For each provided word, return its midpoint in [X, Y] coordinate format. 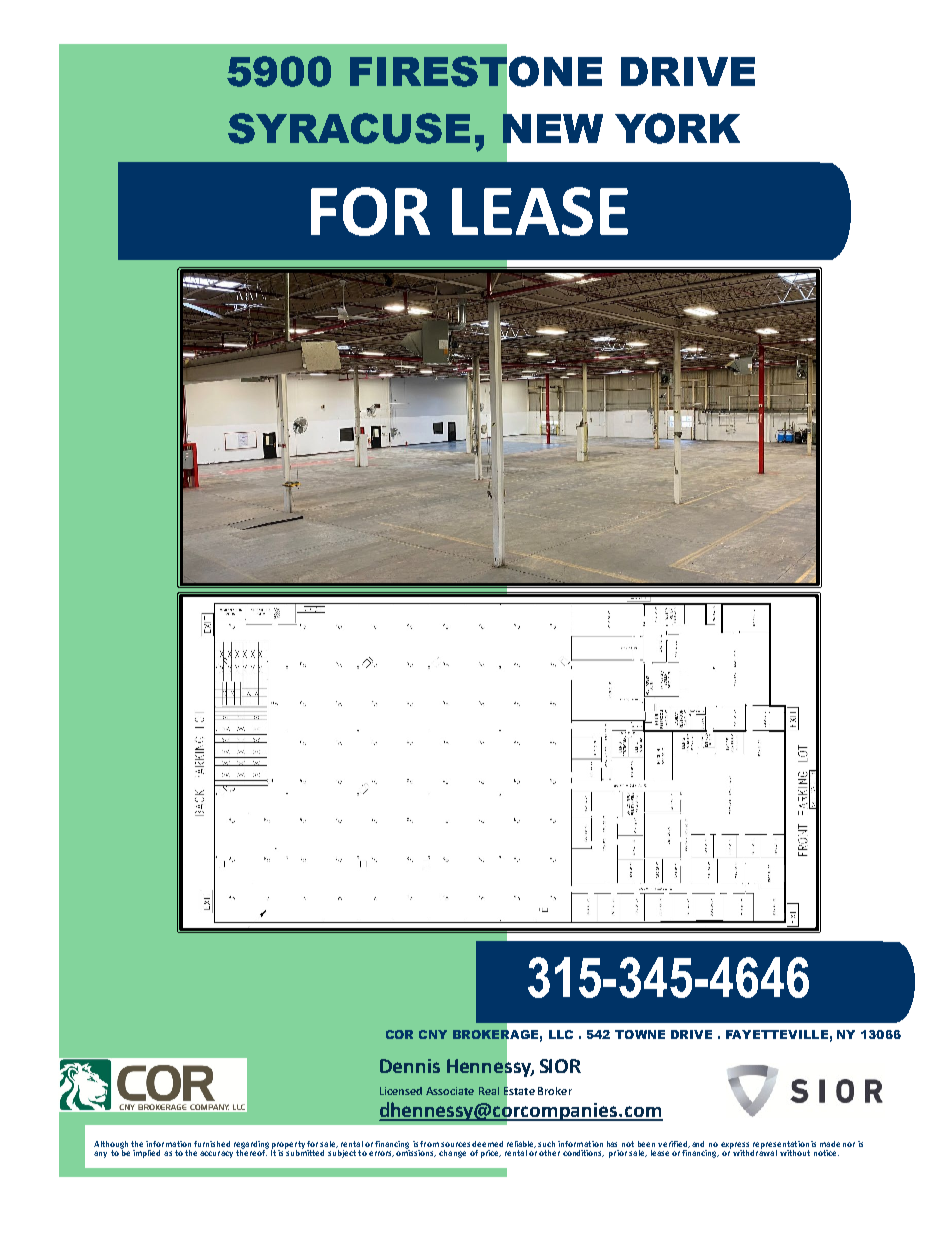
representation [781, 1146]
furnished [212, 1144]
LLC [561, 1034]
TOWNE [640, 1034]
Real [489, 1091]
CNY [433, 1034]
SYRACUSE [349, 128]
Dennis [410, 1066]
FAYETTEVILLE [777, 1034]
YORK [677, 128]
